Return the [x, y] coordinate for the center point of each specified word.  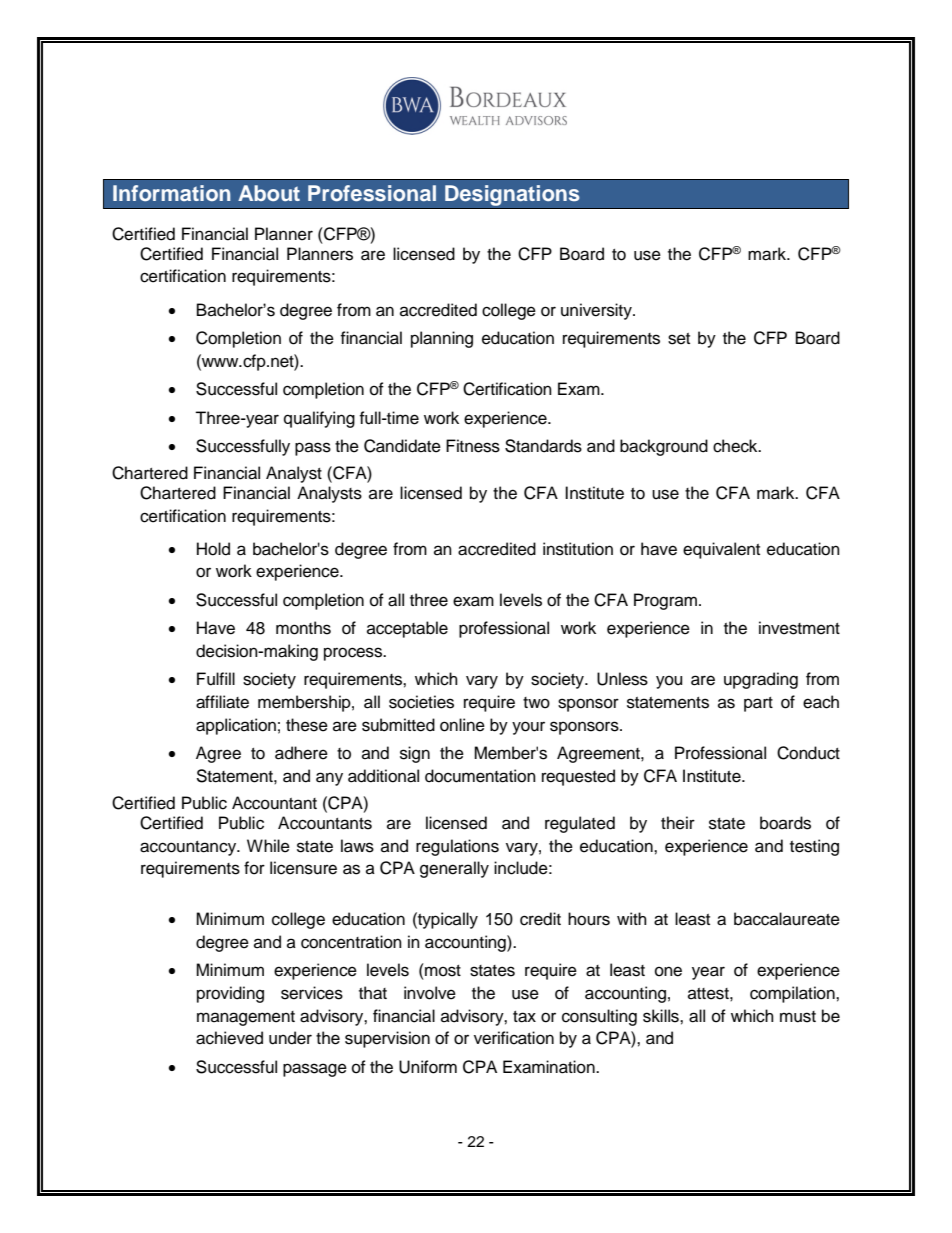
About [269, 193]
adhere [301, 753]
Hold [213, 549]
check [736, 446]
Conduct [808, 753]
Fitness [473, 446]
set [679, 339]
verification [514, 1038]
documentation [480, 776]
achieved [229, 1038]
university [597, 311]
